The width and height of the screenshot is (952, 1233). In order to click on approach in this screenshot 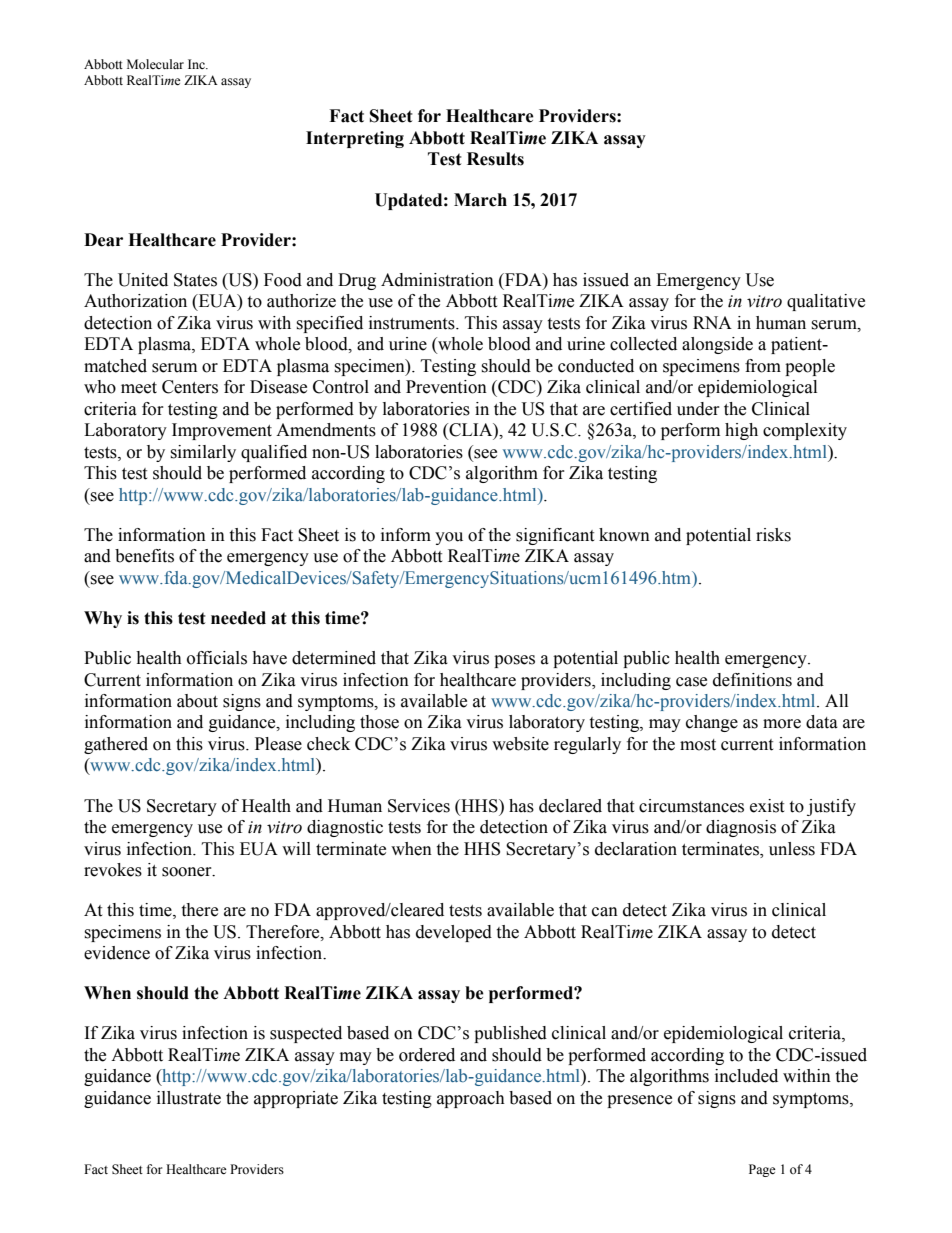, I will do `click(471, 1099)`.
